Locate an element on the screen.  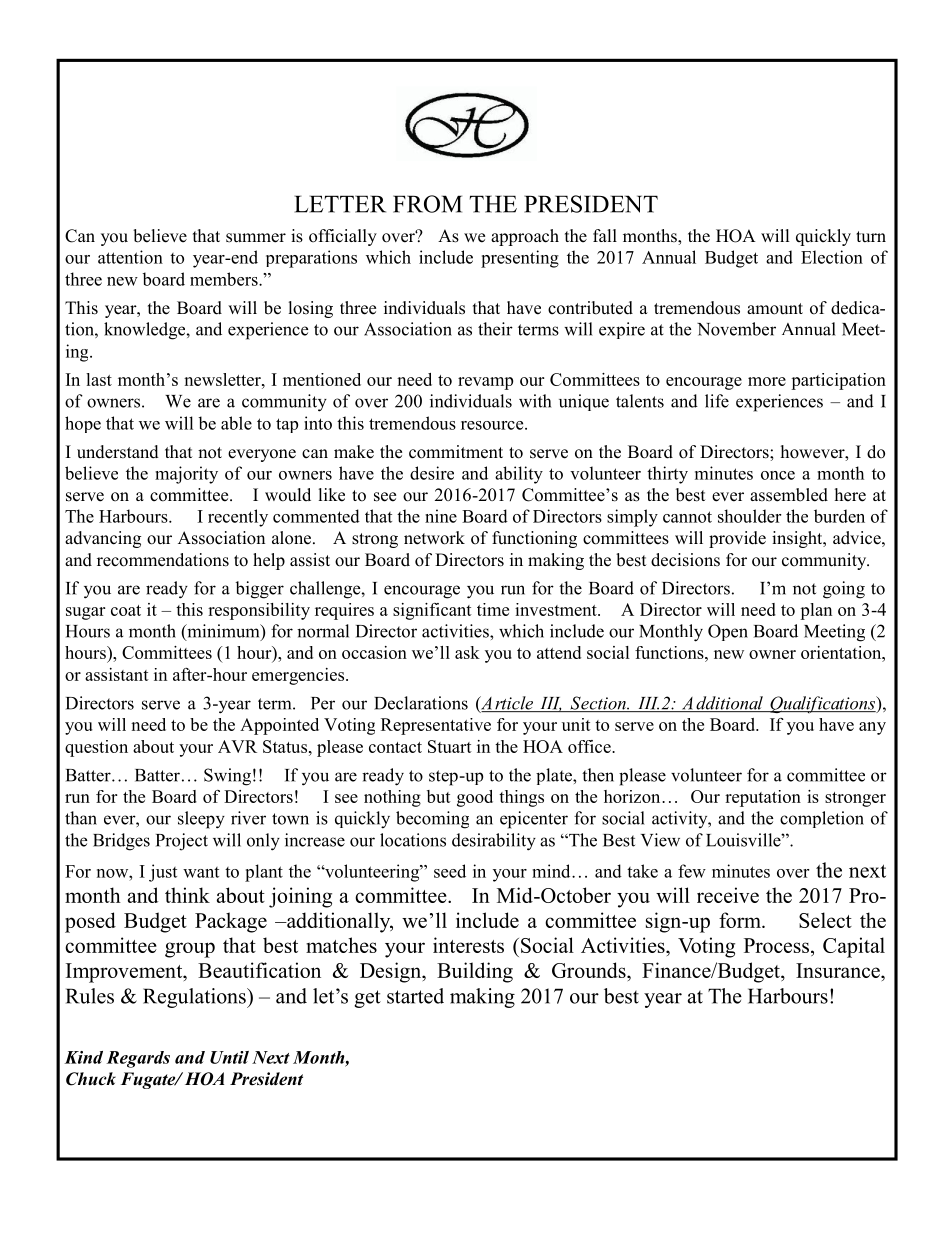
summer is located at coordinates (256, 238).
